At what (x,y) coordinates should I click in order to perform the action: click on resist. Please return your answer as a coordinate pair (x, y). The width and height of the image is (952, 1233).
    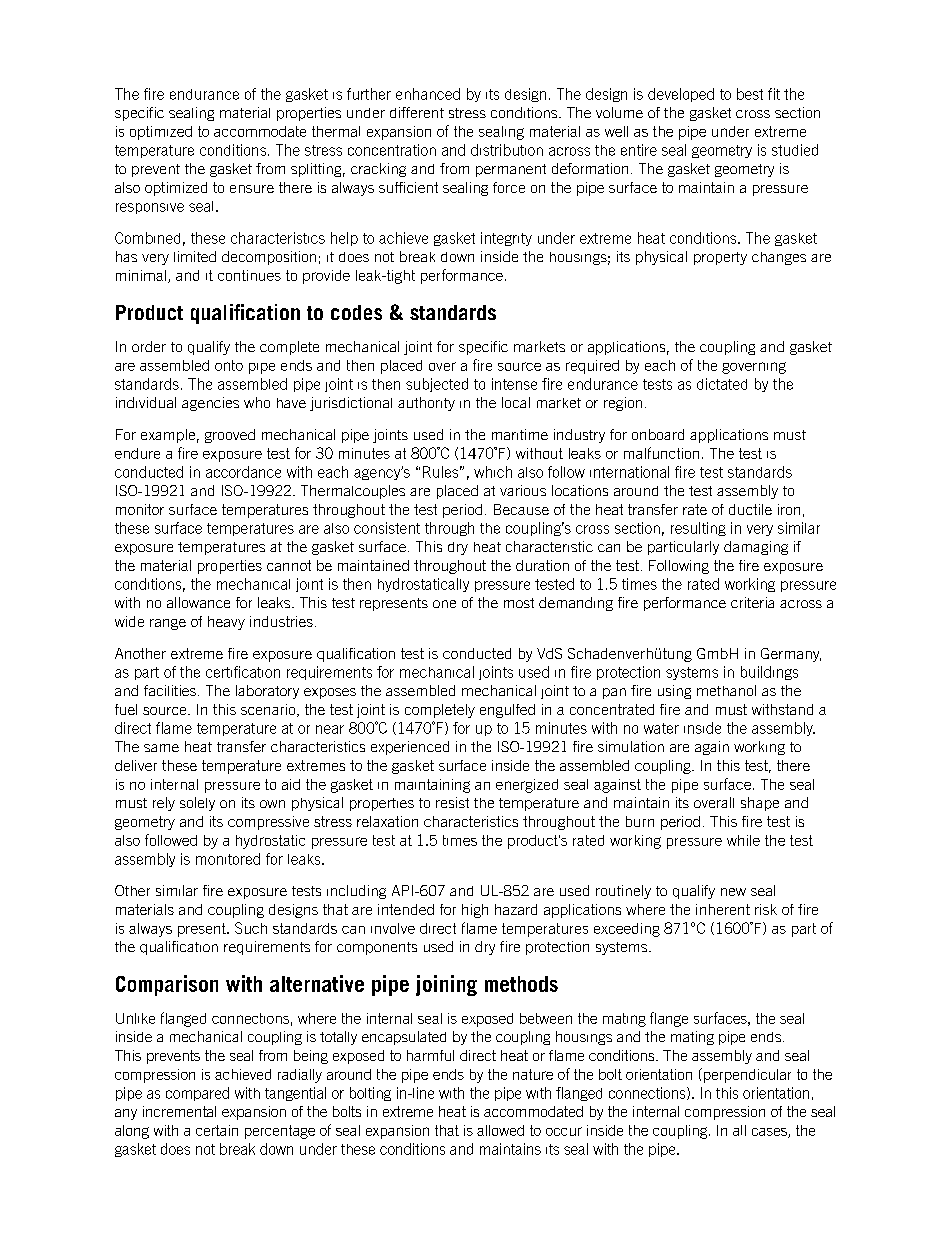
    Looking at the image, I should click on (452, 802).
